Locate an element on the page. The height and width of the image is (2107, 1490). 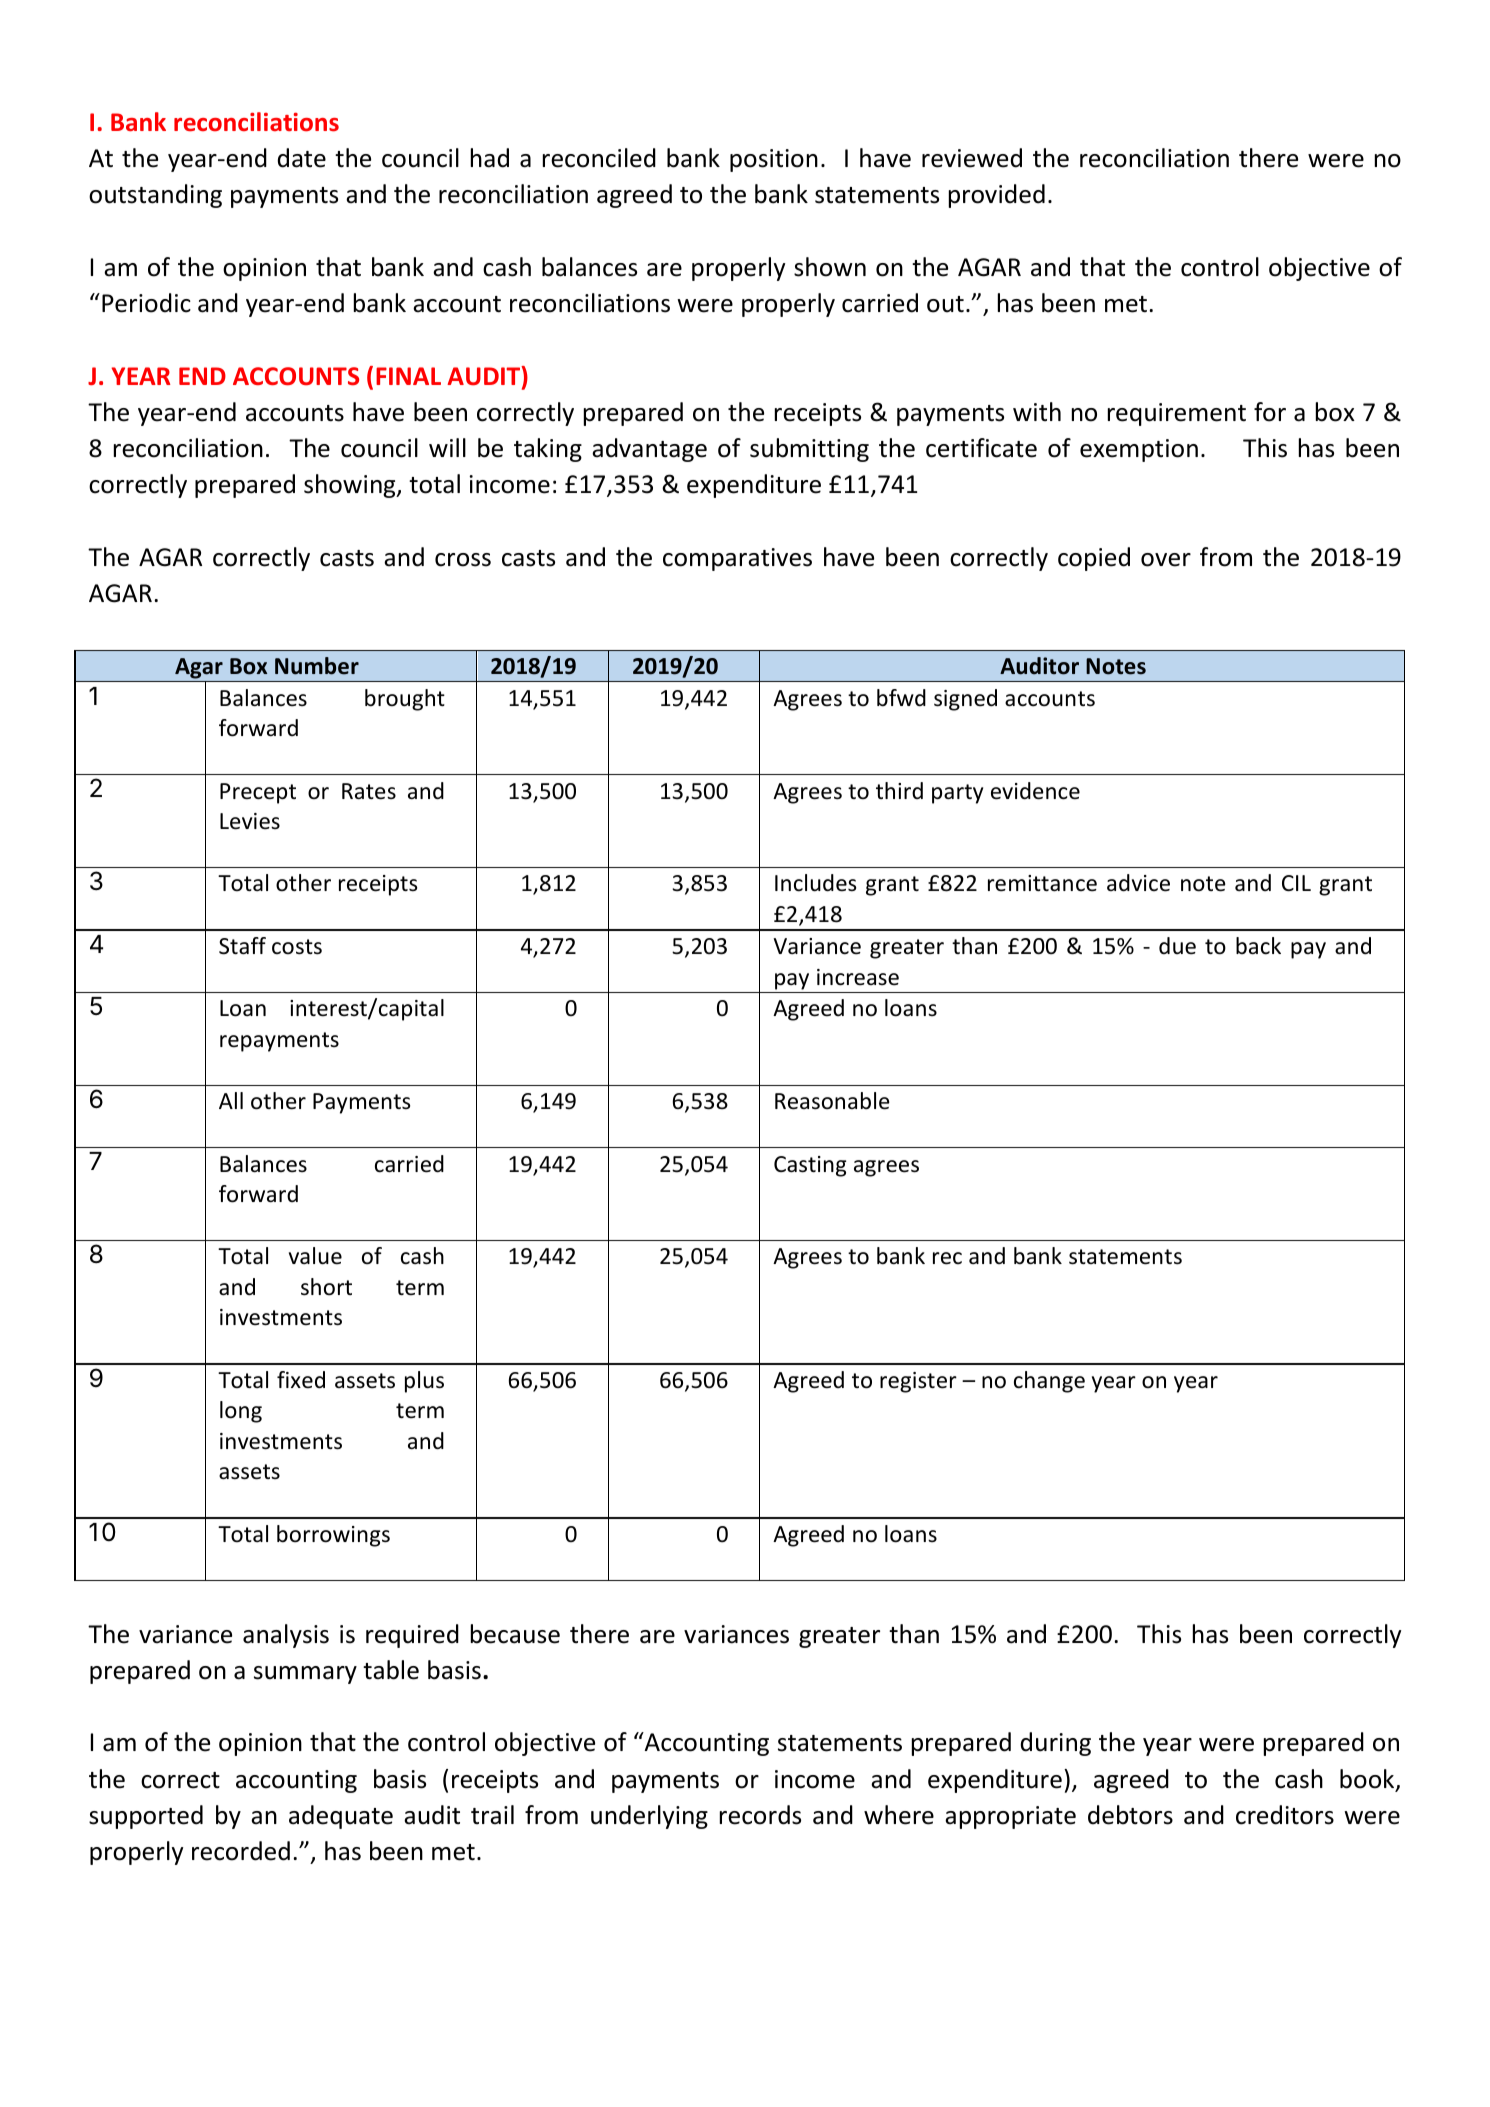
back is located at coordinates (1258, 946).
